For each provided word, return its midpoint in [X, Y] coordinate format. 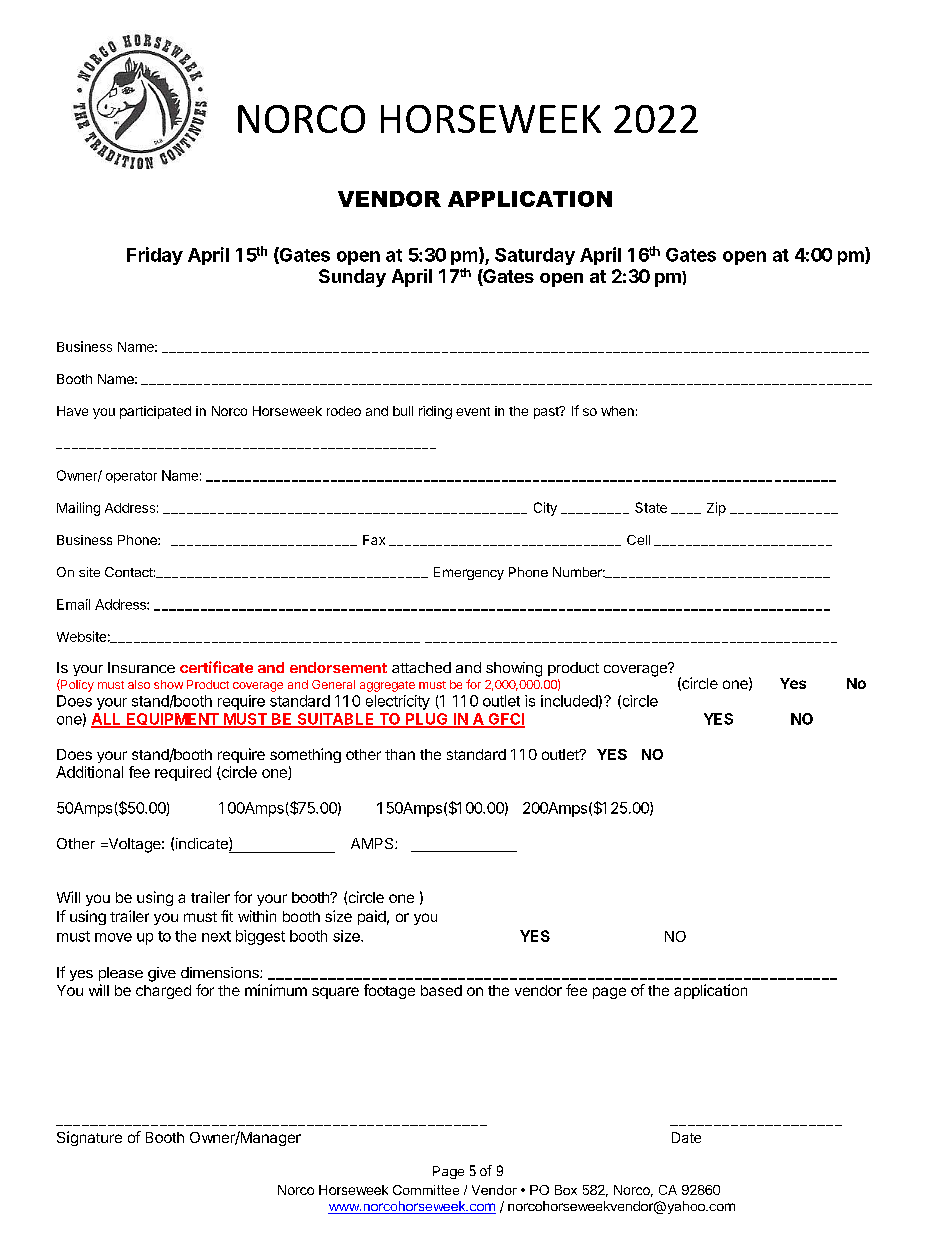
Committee [426, 1190]
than [400, 754]
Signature [89, 1138]
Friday [155, 256]
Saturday [535, 256]
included [569, 701]
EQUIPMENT [173, 720]
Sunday [352, 278]
